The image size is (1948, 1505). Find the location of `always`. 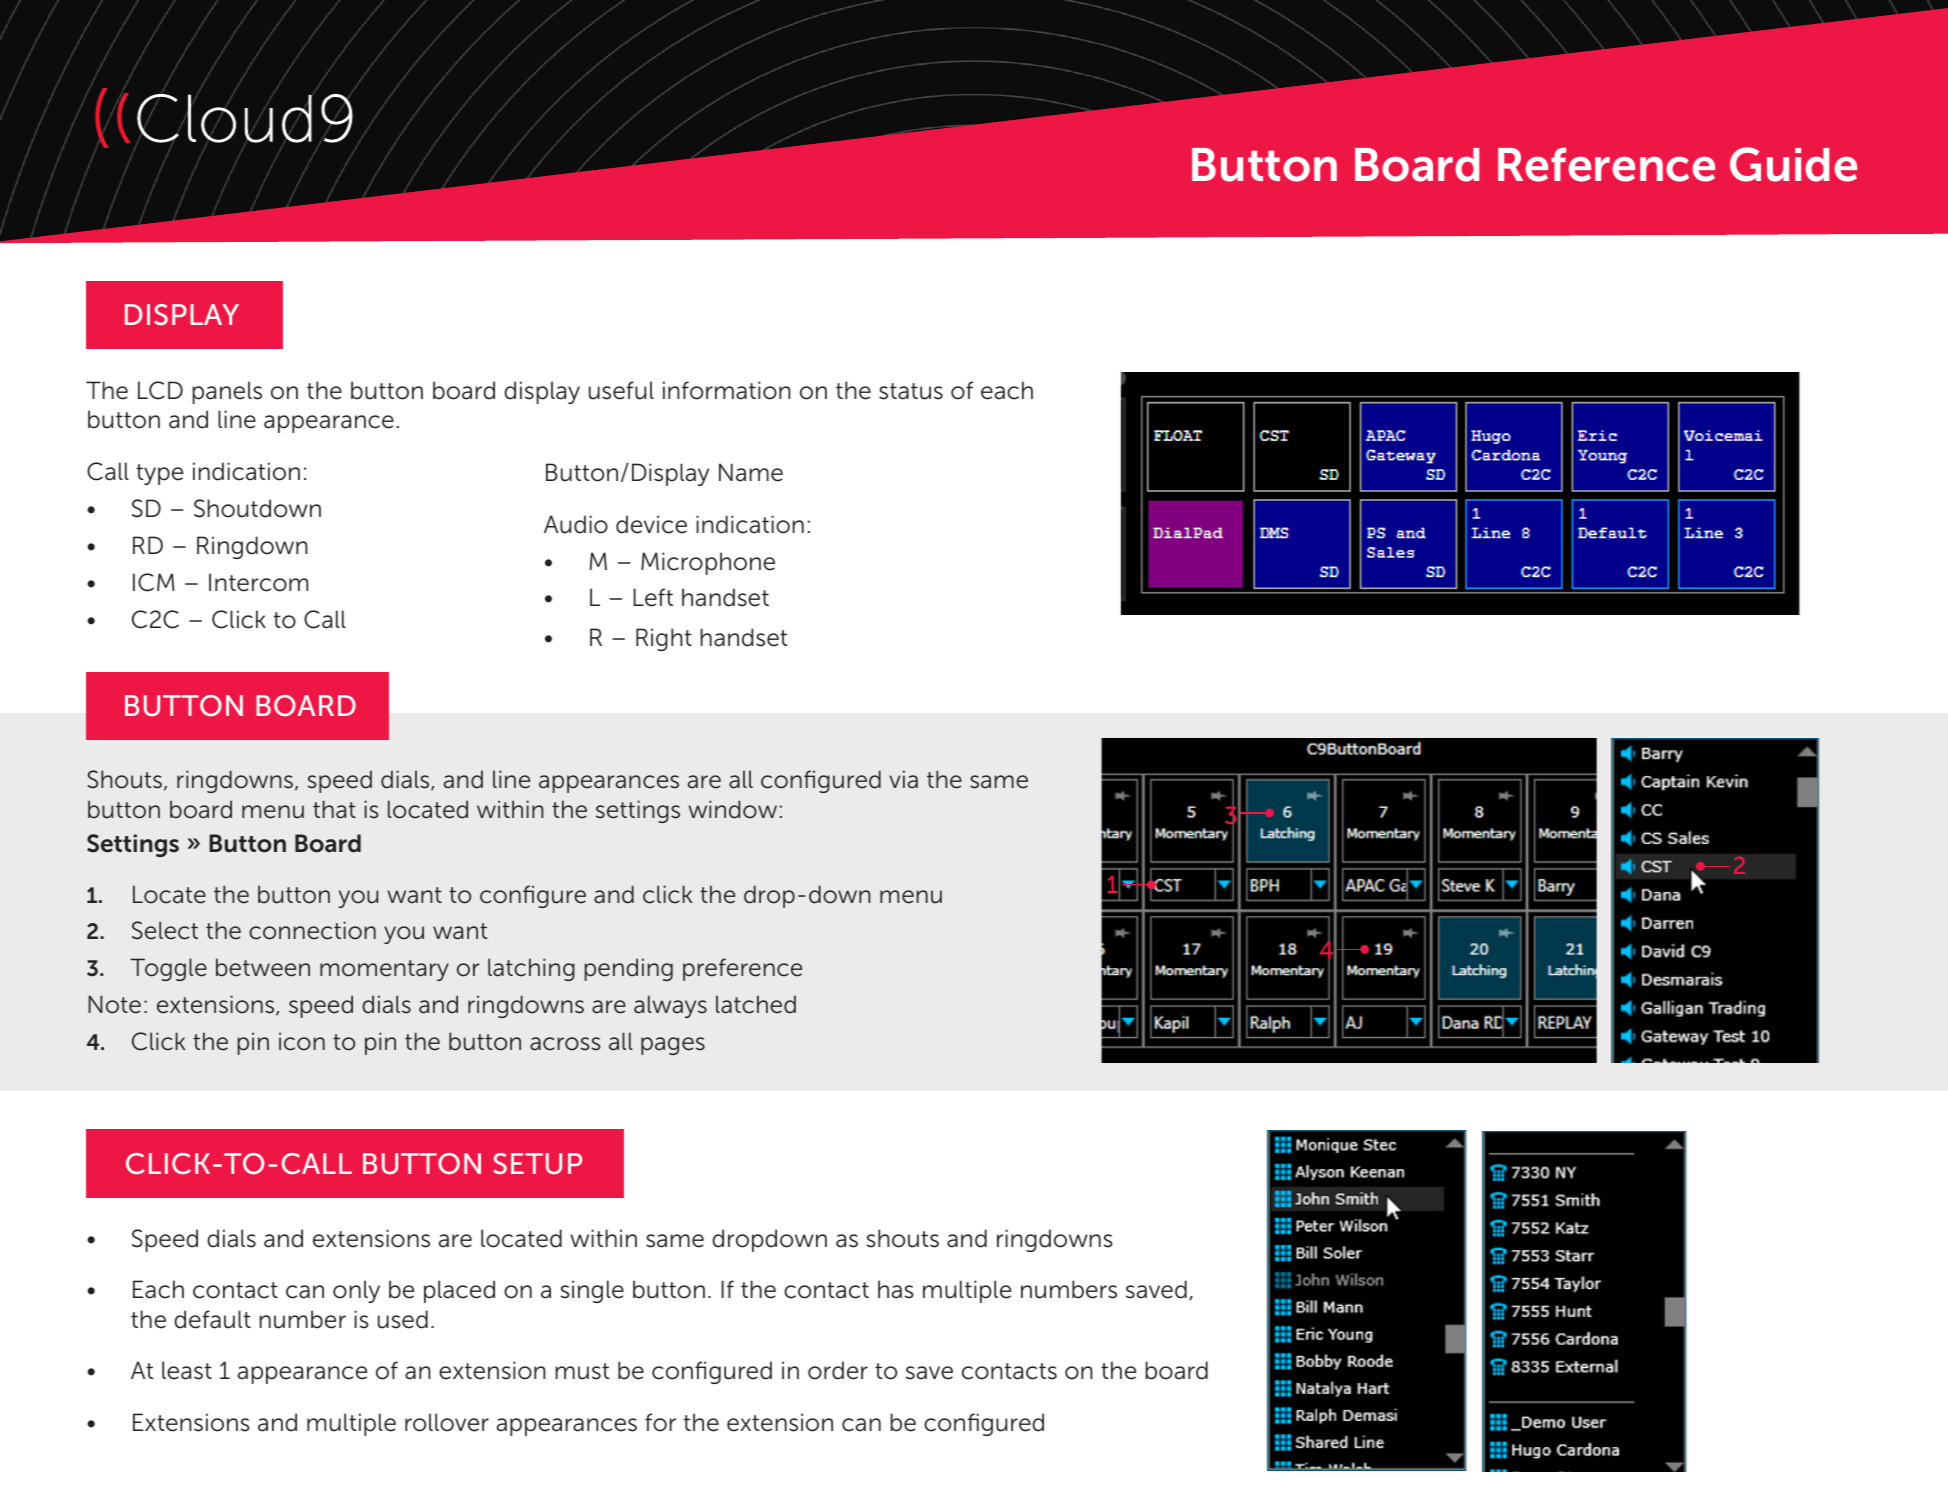

always is located at coordinates (670, 1006).
